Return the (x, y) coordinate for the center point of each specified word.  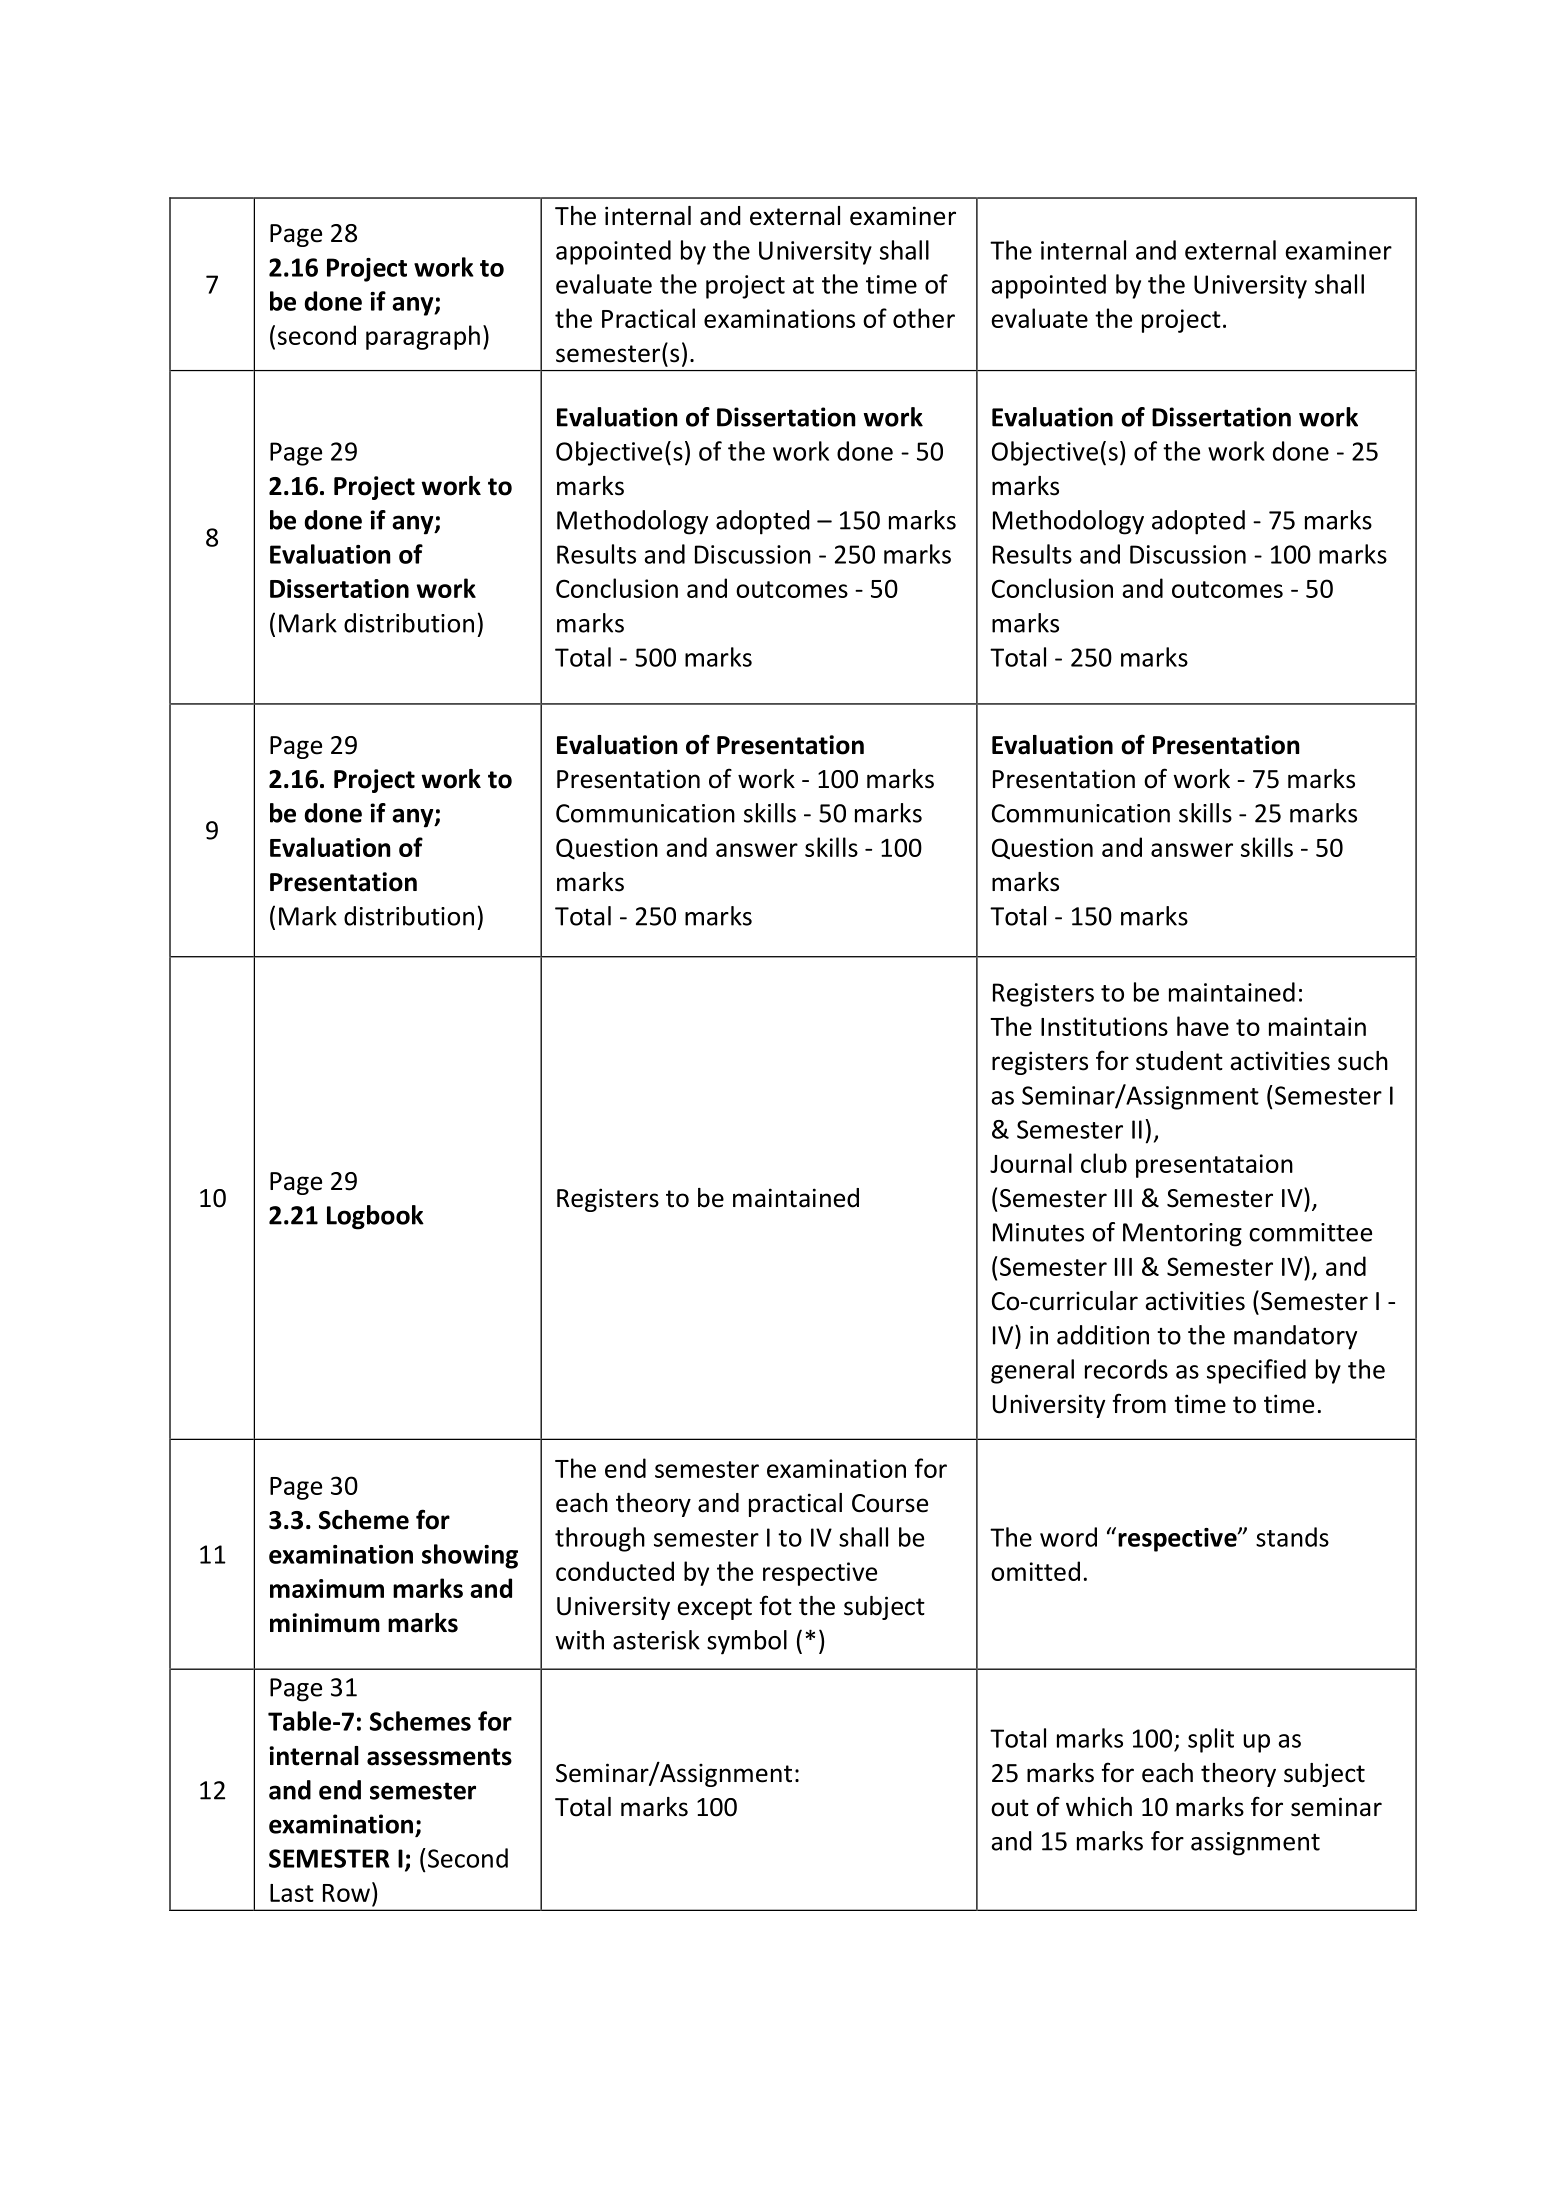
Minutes (1038, 1232)
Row (346, 1893)
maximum (327, 1588)
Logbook (375, 1217)
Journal (1031, 1163)
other (924, 318)
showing (470, 1556)
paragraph (423, 337)
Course (890, 1503)
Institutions (1104, 1026)
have (1203, 1026)
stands (1292, 1537)
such (1363, 1061)
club (1104, 1163)
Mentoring (1182, 1235)
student (1179, 1061)
